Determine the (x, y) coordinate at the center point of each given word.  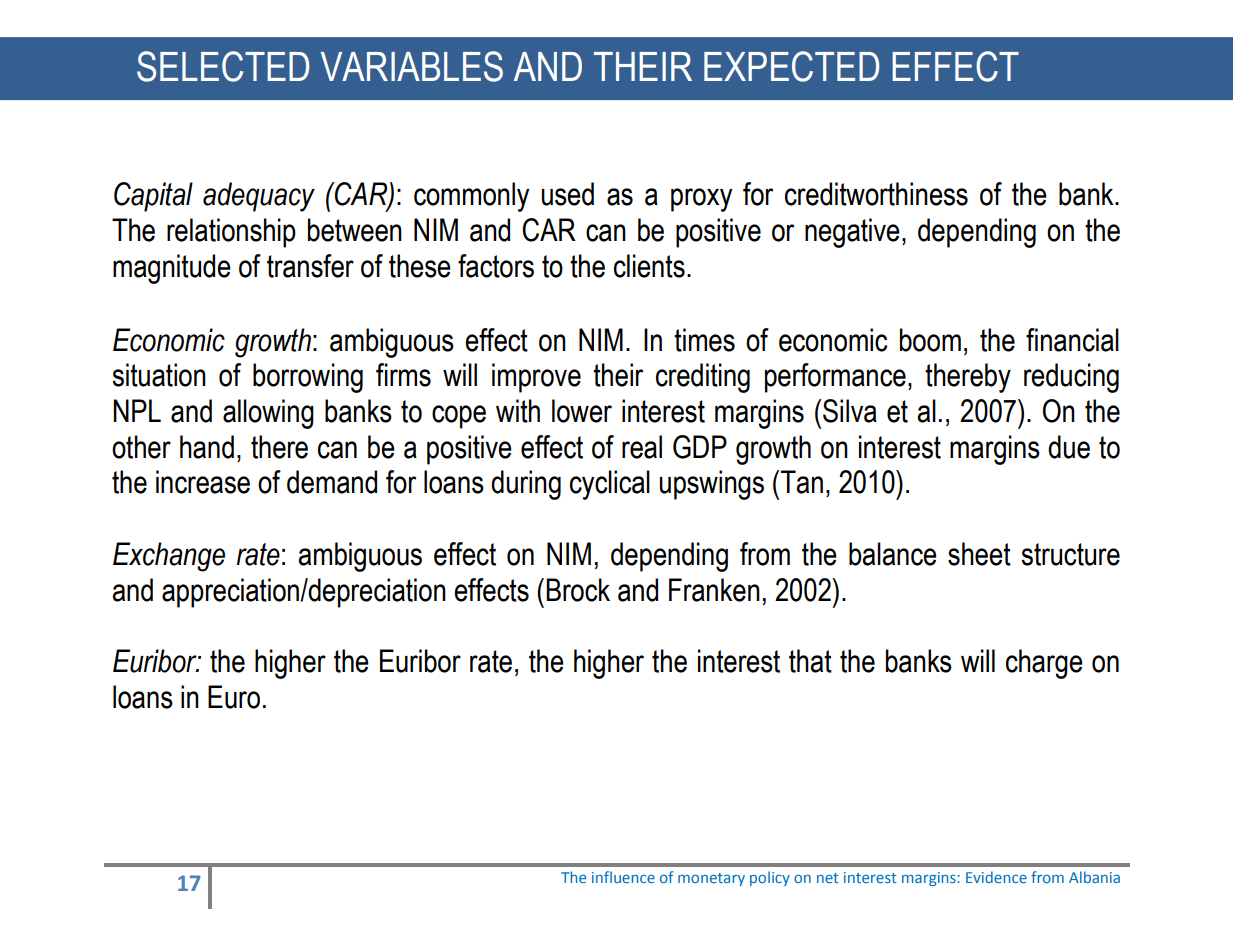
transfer (310, 266)
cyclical (610, 485)
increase (203, 482)
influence (623, 877)
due (1069, 447)
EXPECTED (791, 66)
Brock (578, 590)
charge (1044, 664)
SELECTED (223, 66)
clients (649, 266)
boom (930, 340)
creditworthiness (876, 194)
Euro (234, 697)
